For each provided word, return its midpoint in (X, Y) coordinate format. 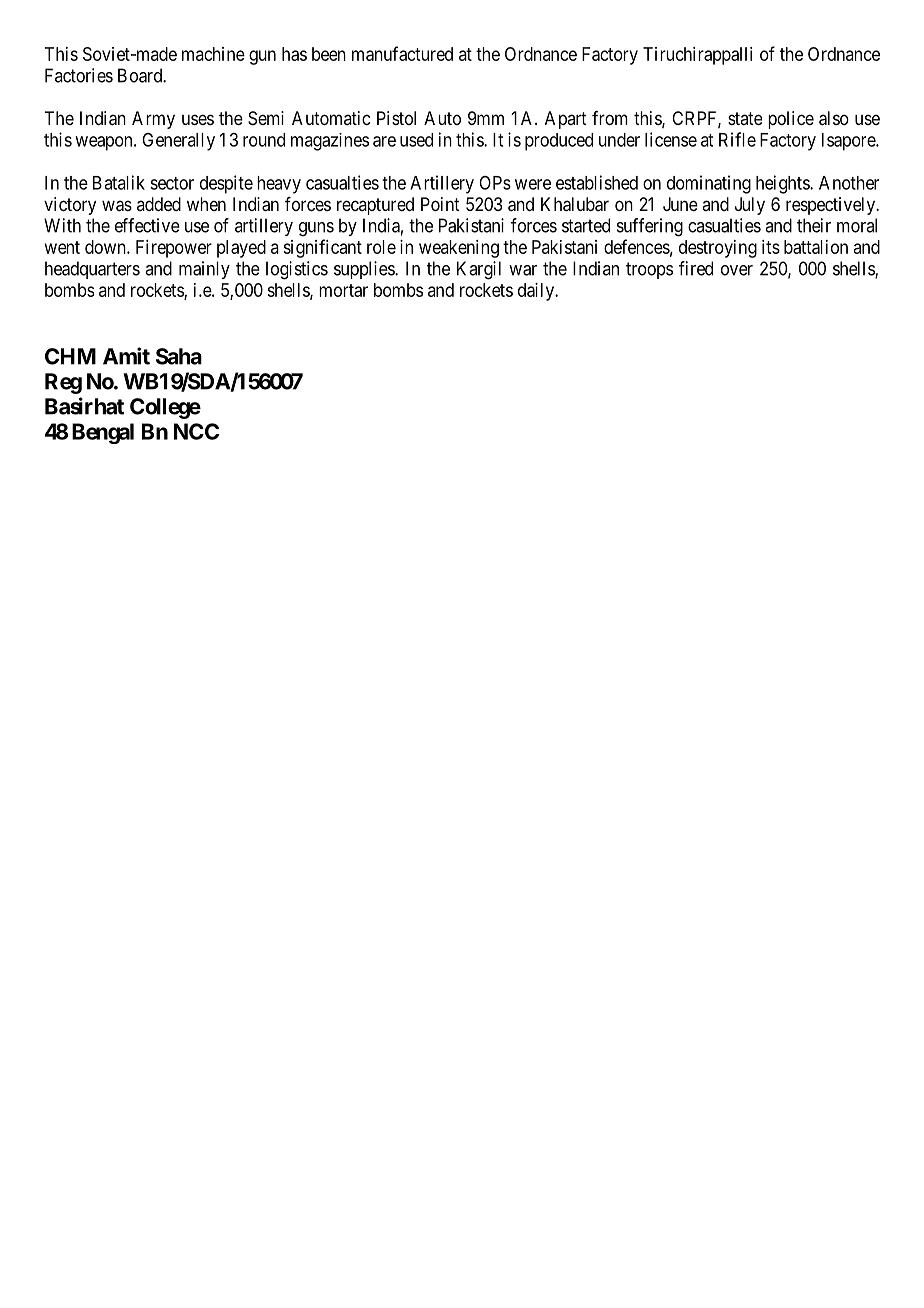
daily (537, 292)
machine (213, 54)
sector (172, 183)
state (745, 118)
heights (783, 184)
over (737, 270)
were (533, 184)
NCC (196, 431)
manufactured (402, 53)
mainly (204, 270)
